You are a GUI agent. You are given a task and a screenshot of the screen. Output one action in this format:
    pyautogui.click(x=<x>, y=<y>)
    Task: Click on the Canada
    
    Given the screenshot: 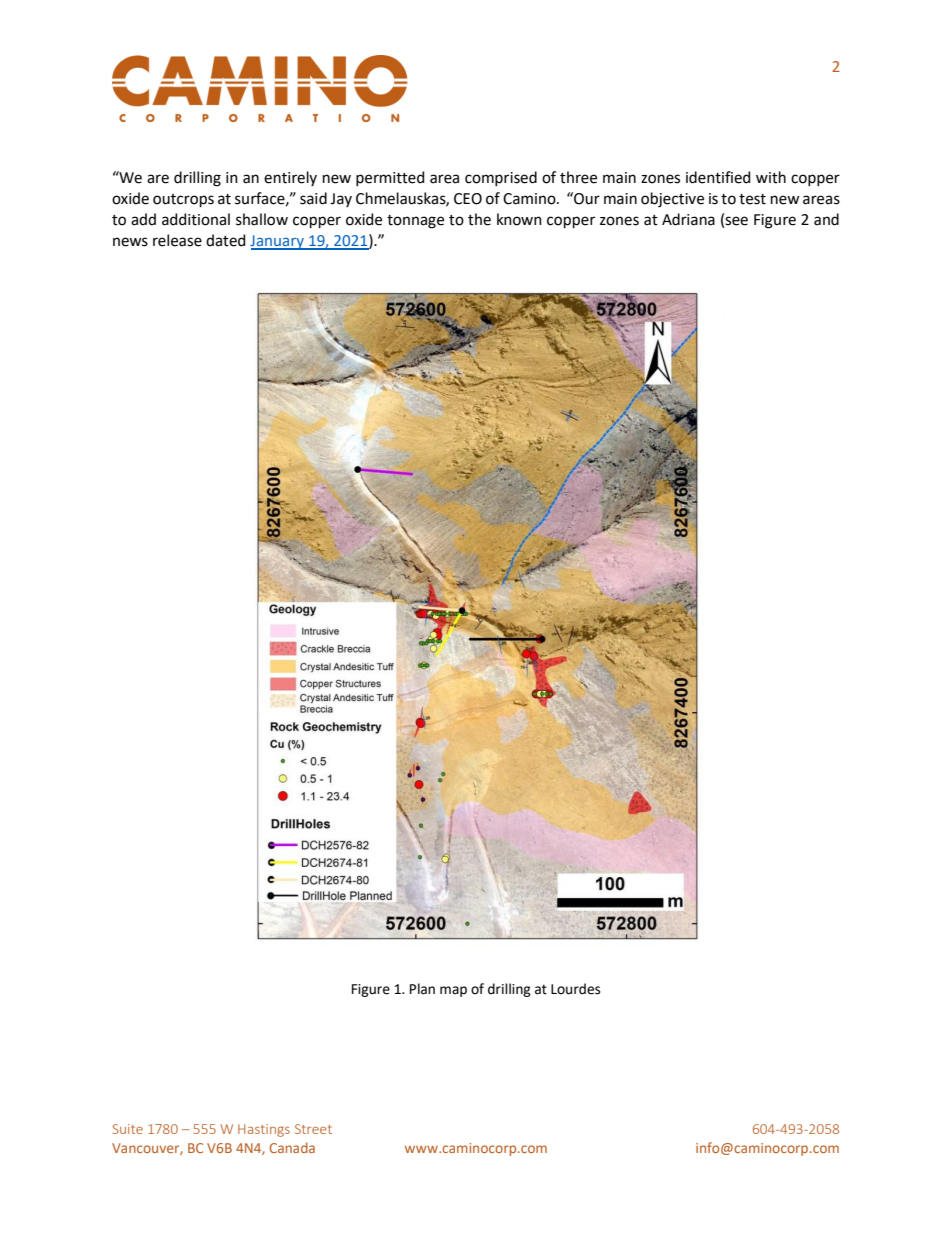 What is the action you would take?
    pyautogui.click(x=292, y=1147)
